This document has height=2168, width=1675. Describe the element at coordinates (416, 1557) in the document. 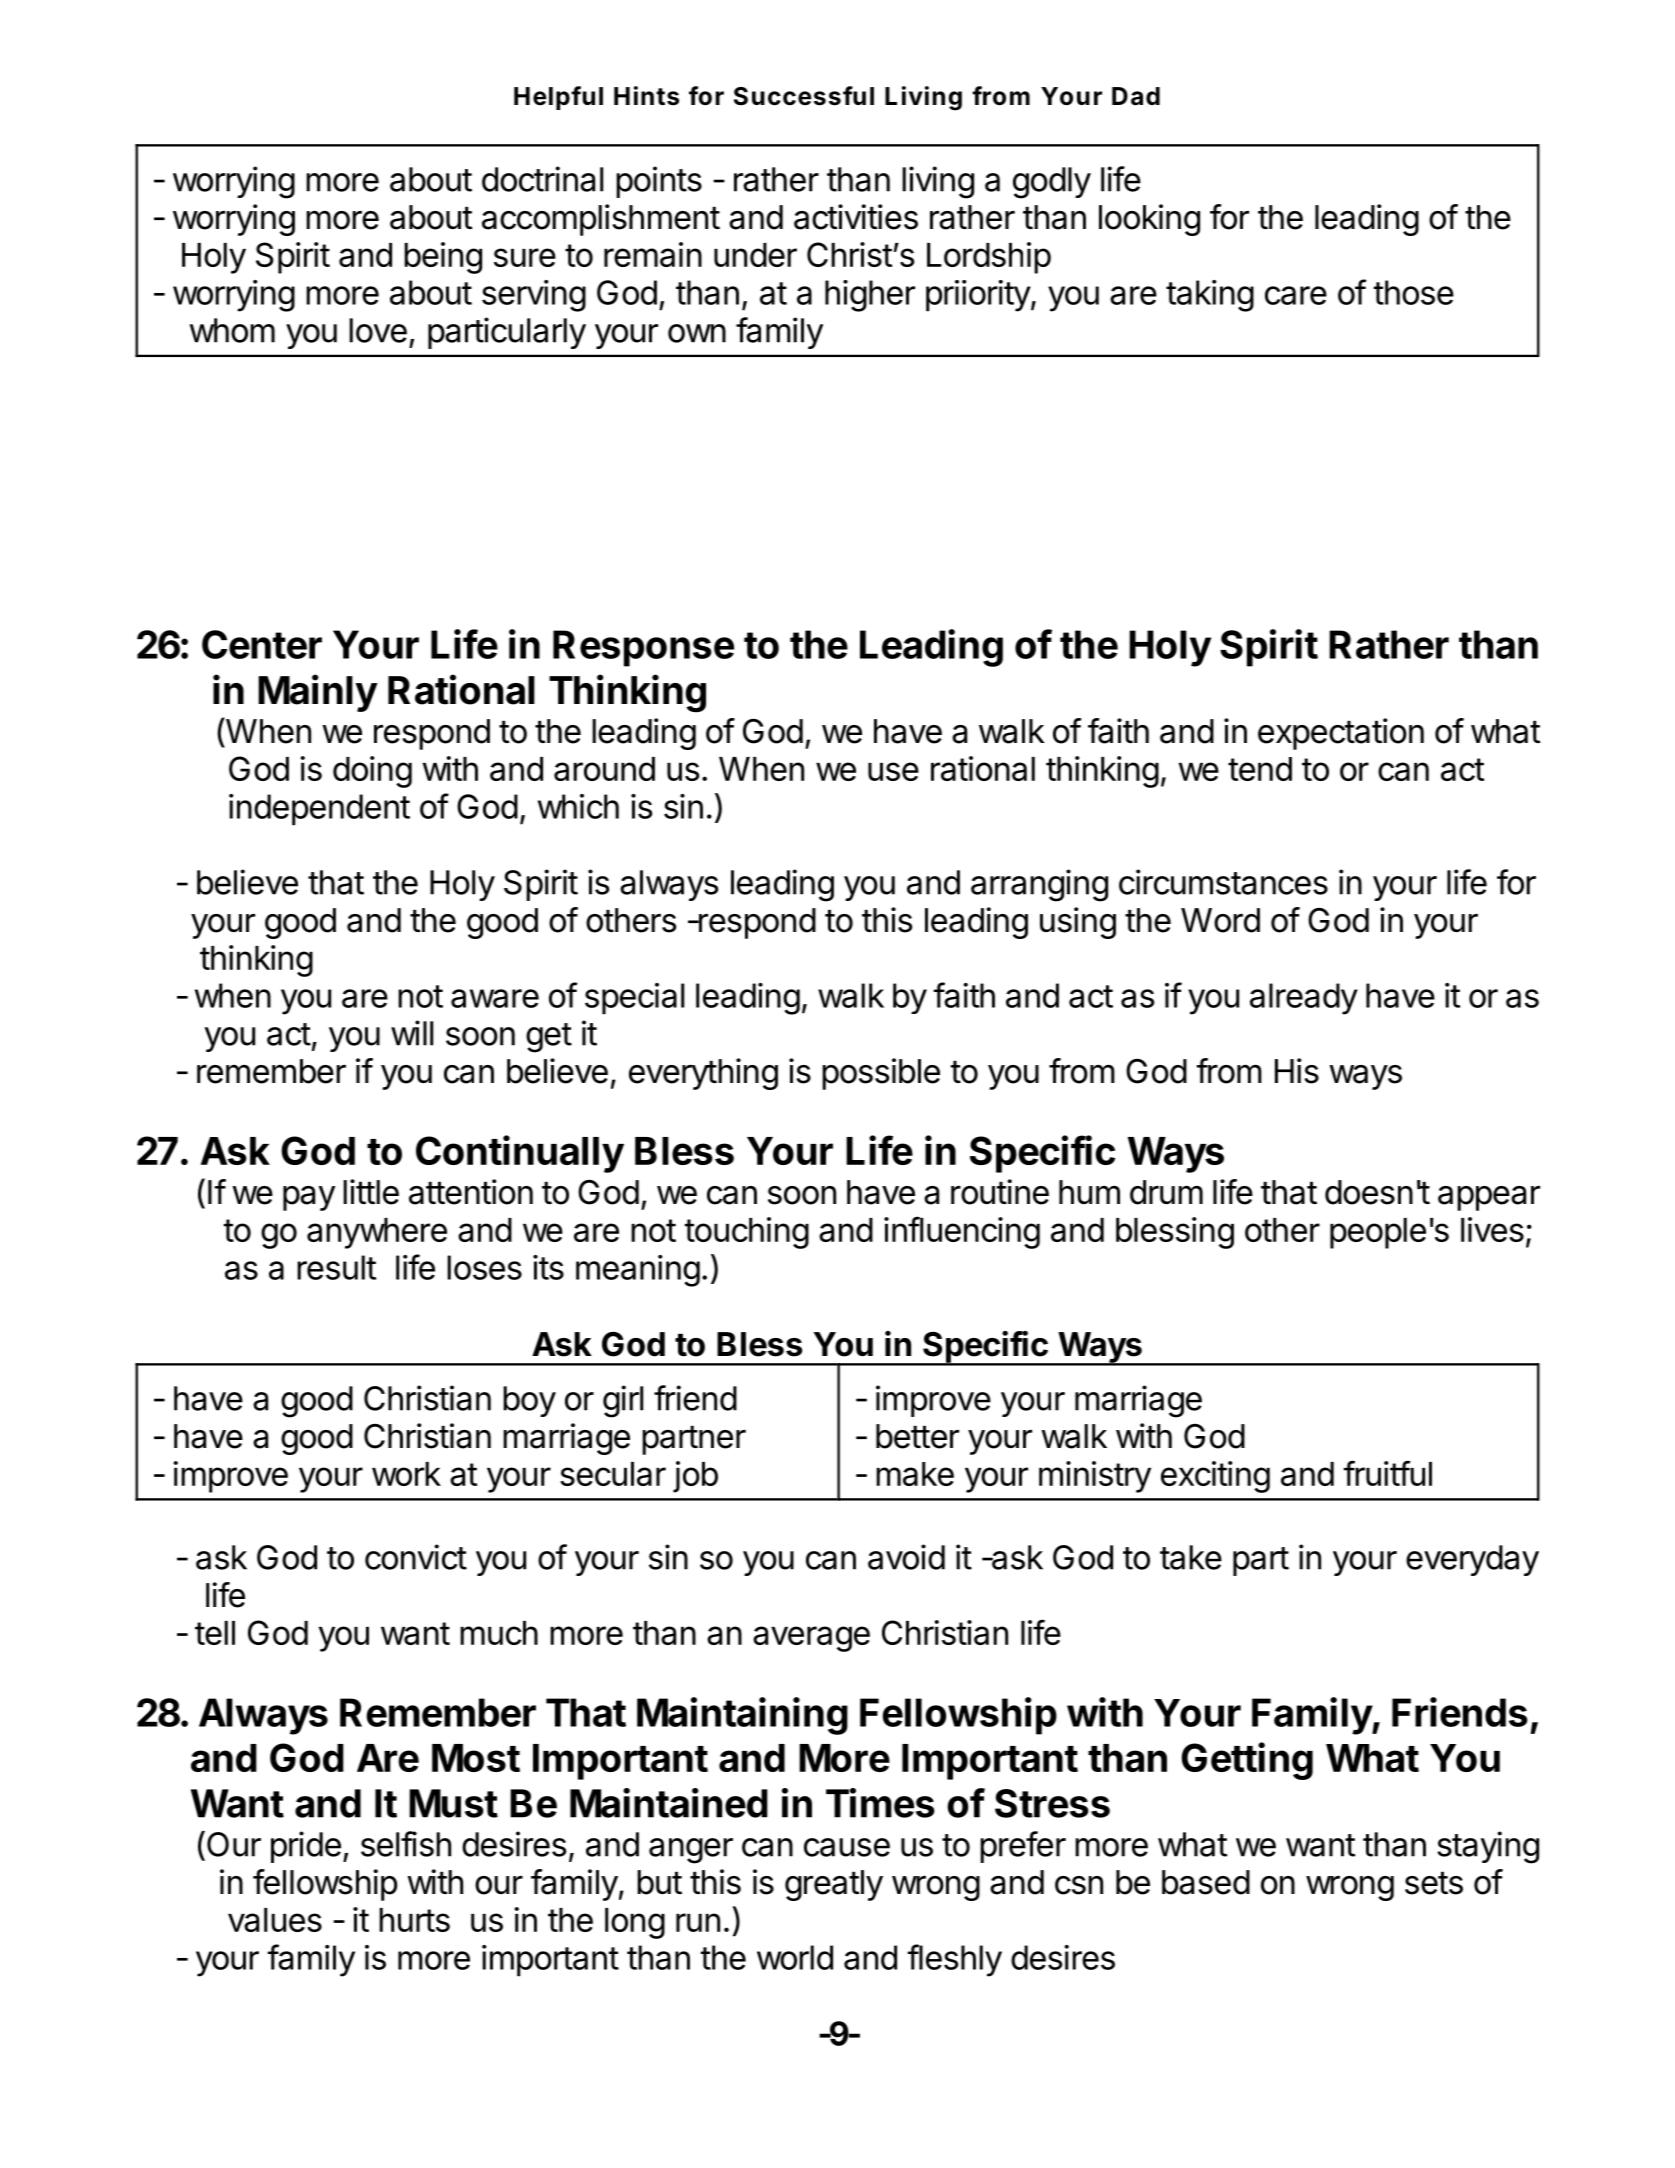

I see `convict` at that location.
